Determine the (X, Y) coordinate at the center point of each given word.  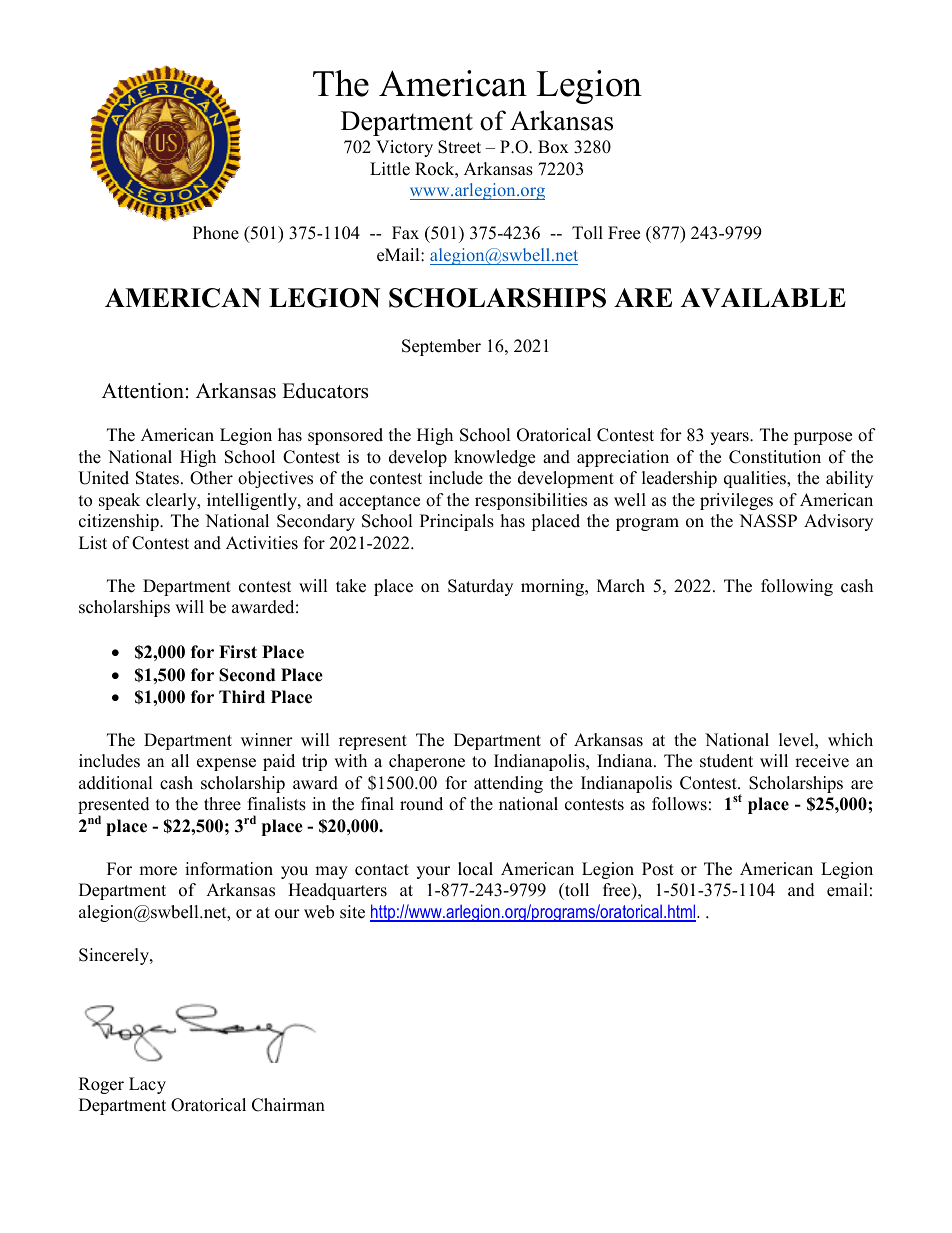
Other (211, 478)
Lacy (147, 1085)
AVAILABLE (763, 298)
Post (658, 869)
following (797, 587)
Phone (216, 233)
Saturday (480, 587)
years (730, 438)
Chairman (288, 1105)
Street (459, 147)
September (441, 347)
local (475, 869)
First (238, 652)
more (158, 871)
